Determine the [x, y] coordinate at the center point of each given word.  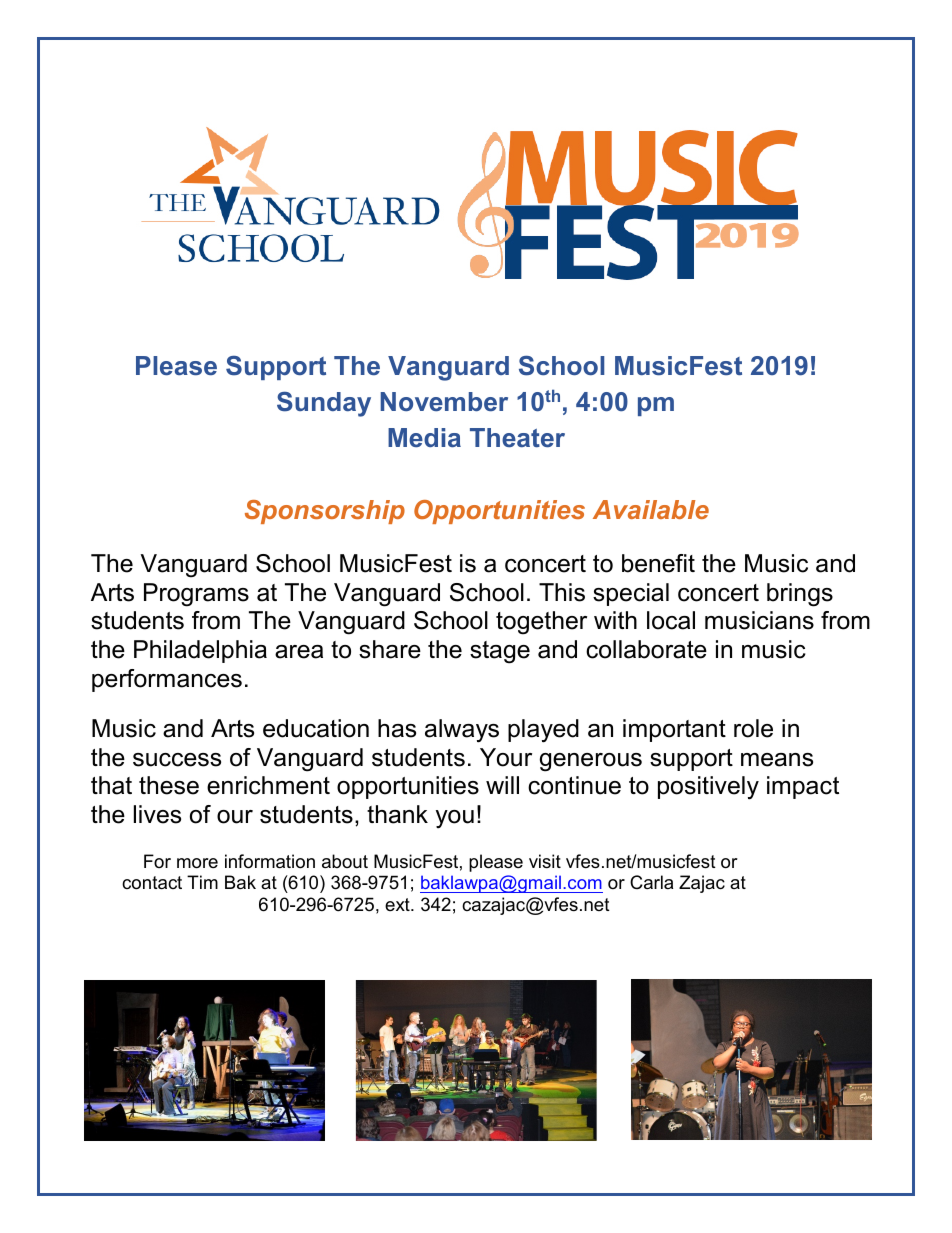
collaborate [646, 649]
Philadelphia [200, 651]
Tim [202, 882]
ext [398, 904]
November [444, 401]
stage [500, 652]
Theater [517, 437]
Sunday [324, 404]
